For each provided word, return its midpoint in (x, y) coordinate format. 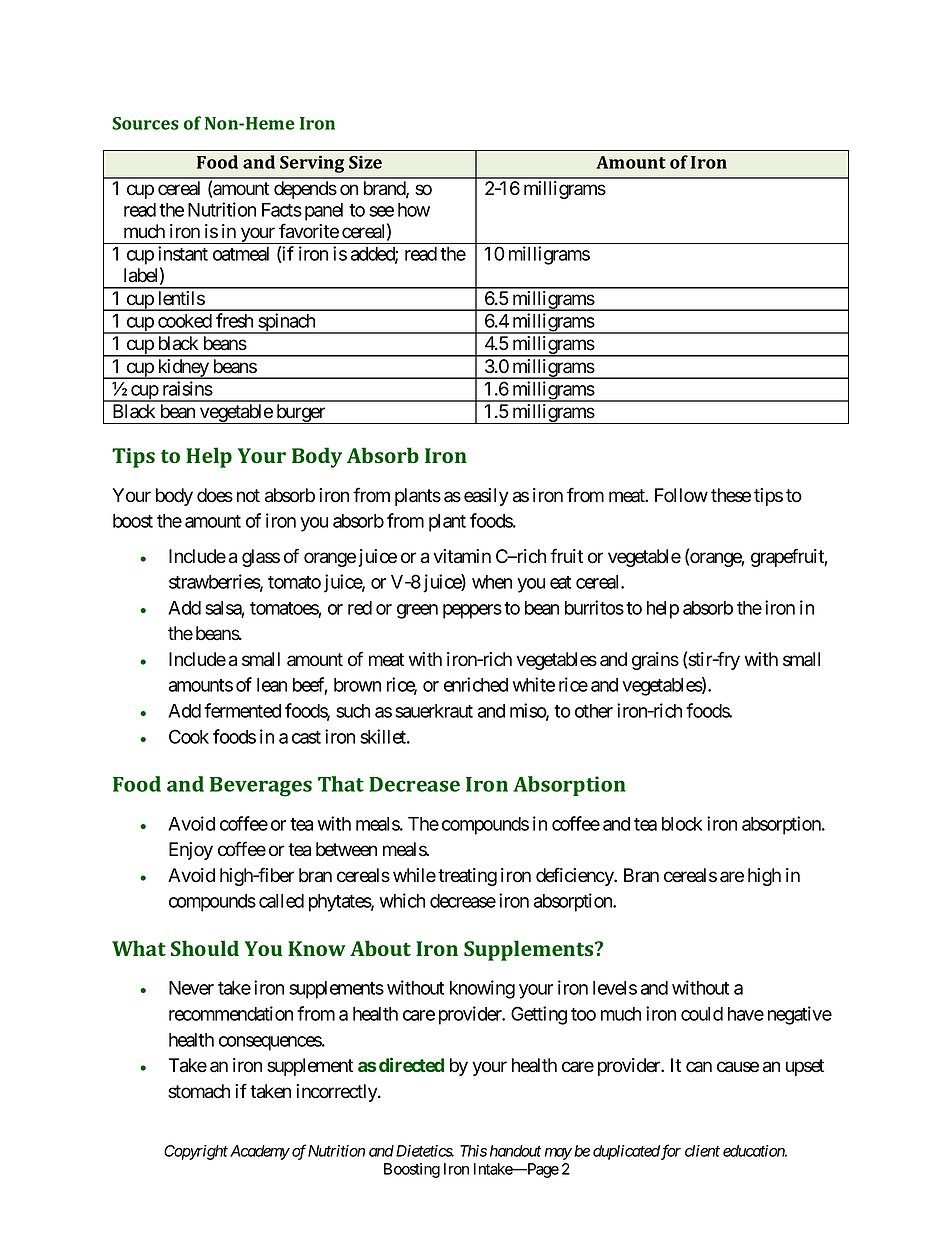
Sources (145, 123)
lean (272, 685)
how (414, 210)
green (417, 611)
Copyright (196, 1152)
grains (655, 661)
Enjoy (191, 851)
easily (486, 497)
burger (301, 414)
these (731, 495)
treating (467, 877)
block (682, 824)
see (381, 211)
